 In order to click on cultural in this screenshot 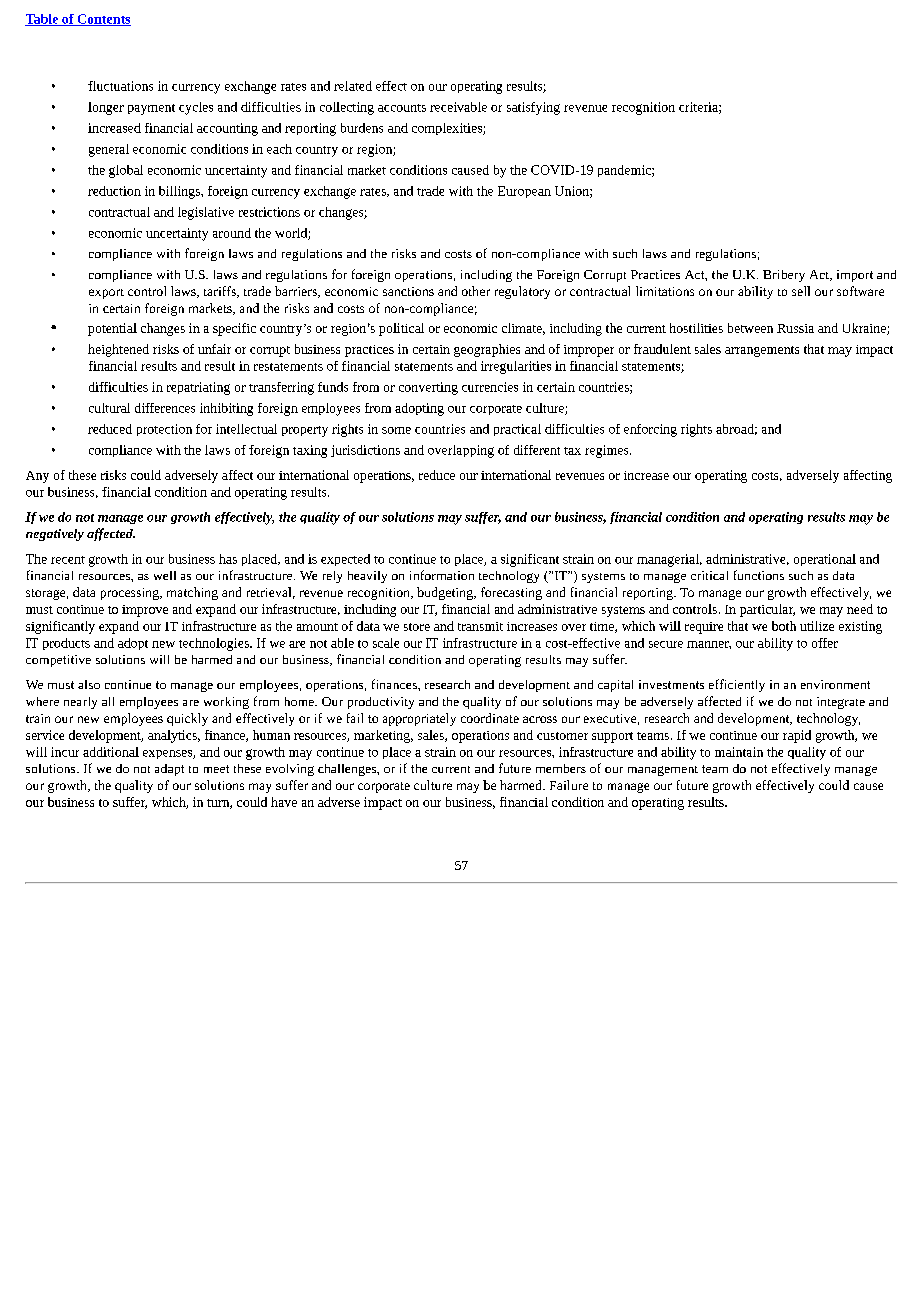, I will do `click(109, 408)`.
